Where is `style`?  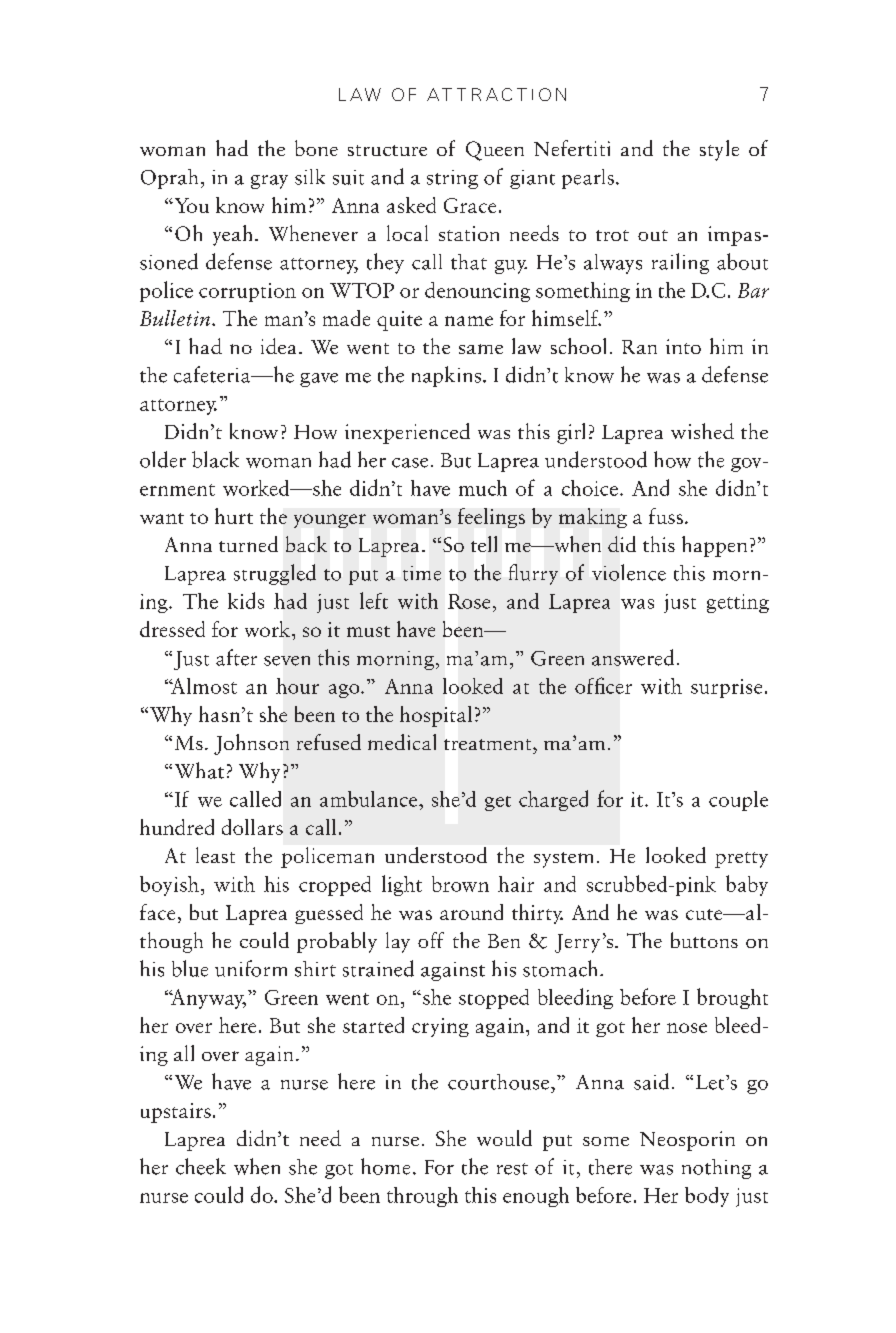
style is located at coordinates (719, 150).
